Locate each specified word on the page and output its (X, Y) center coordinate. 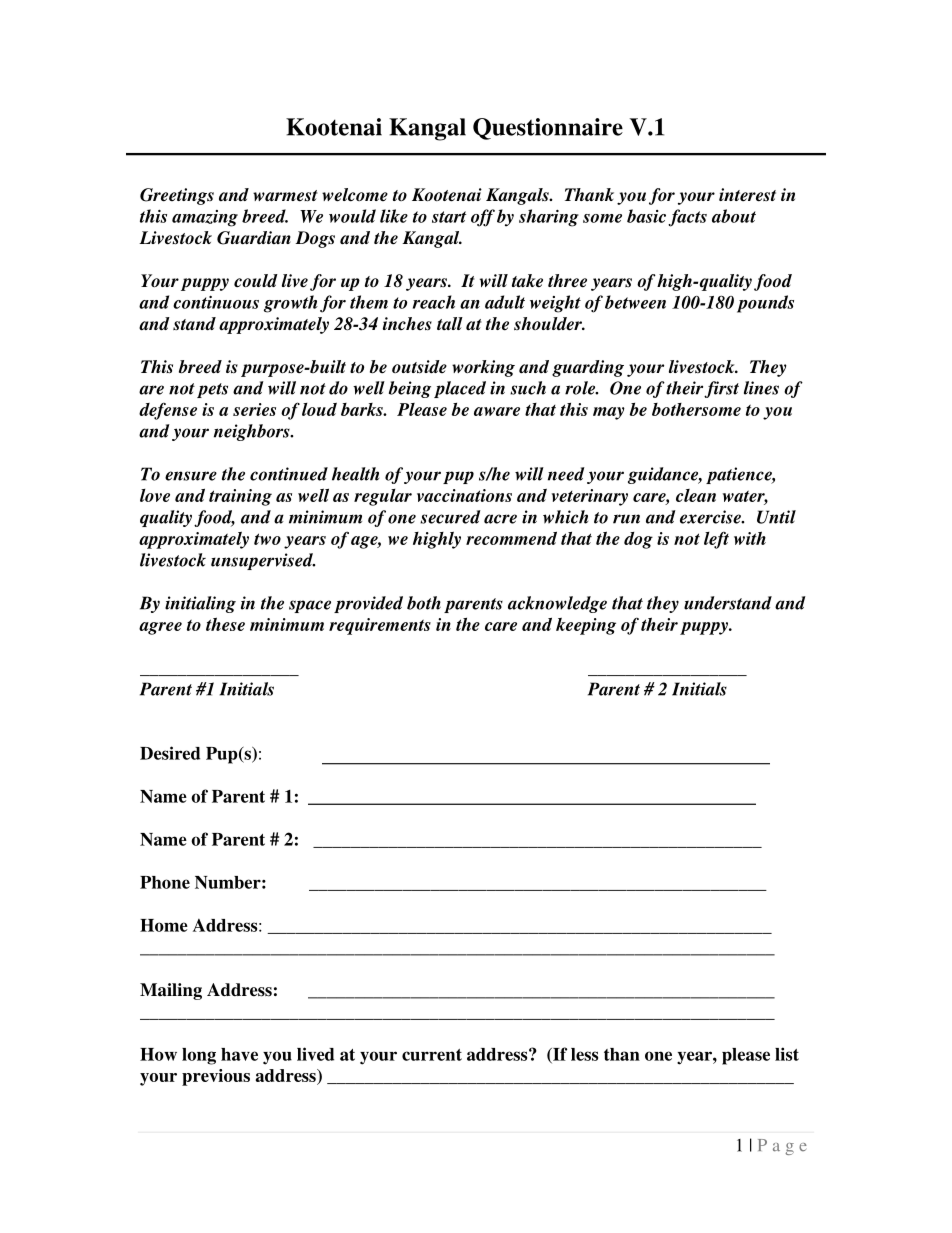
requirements (380, 626)
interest (747, 195)
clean (696, 495)
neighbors (253, 432)
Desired (170, 753)
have (239, 1054)
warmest (285, 196)
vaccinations (464, 495)
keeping (586, 626)
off (483, 218)
